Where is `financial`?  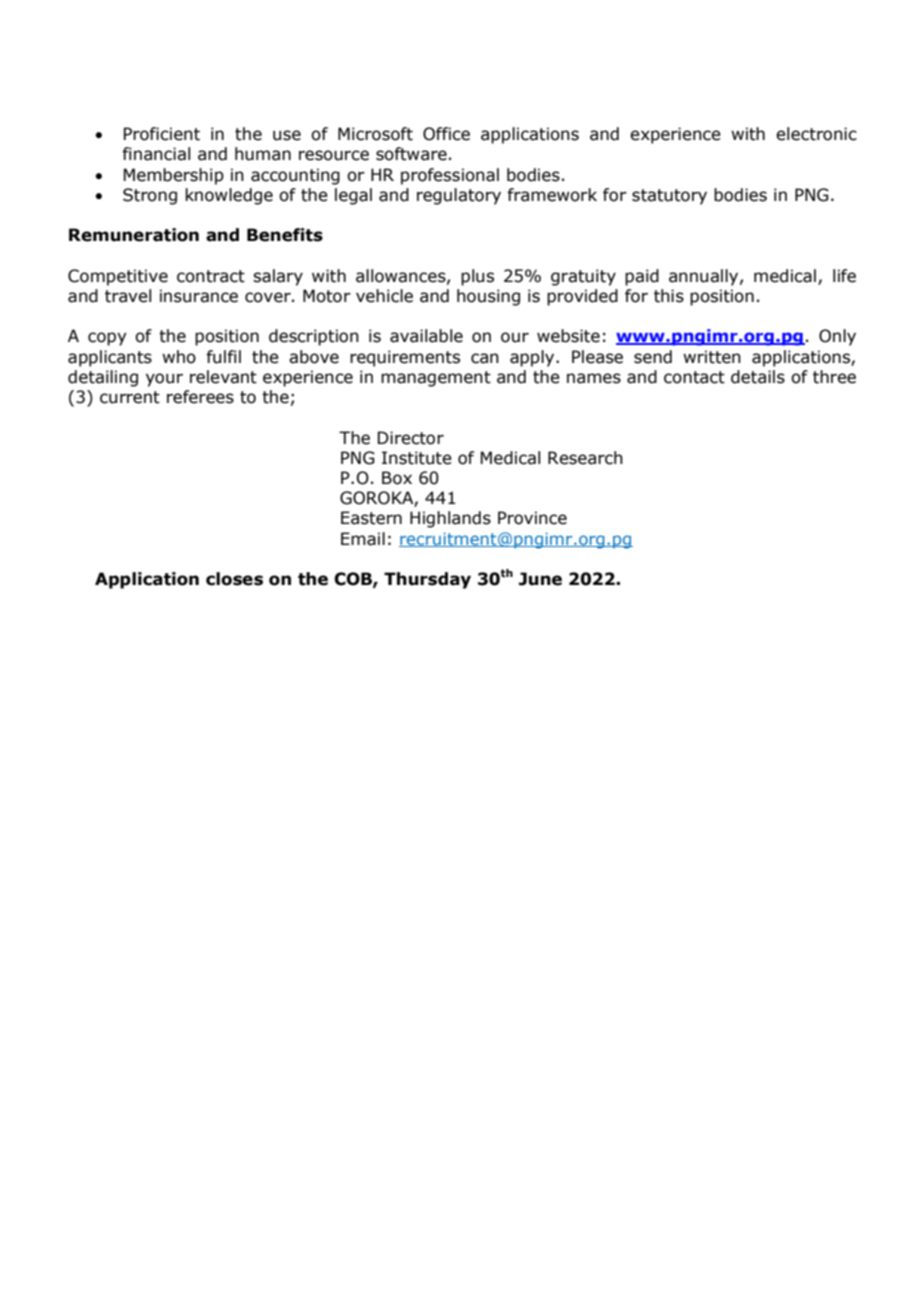
financial is located at coordinates (156, 154).
